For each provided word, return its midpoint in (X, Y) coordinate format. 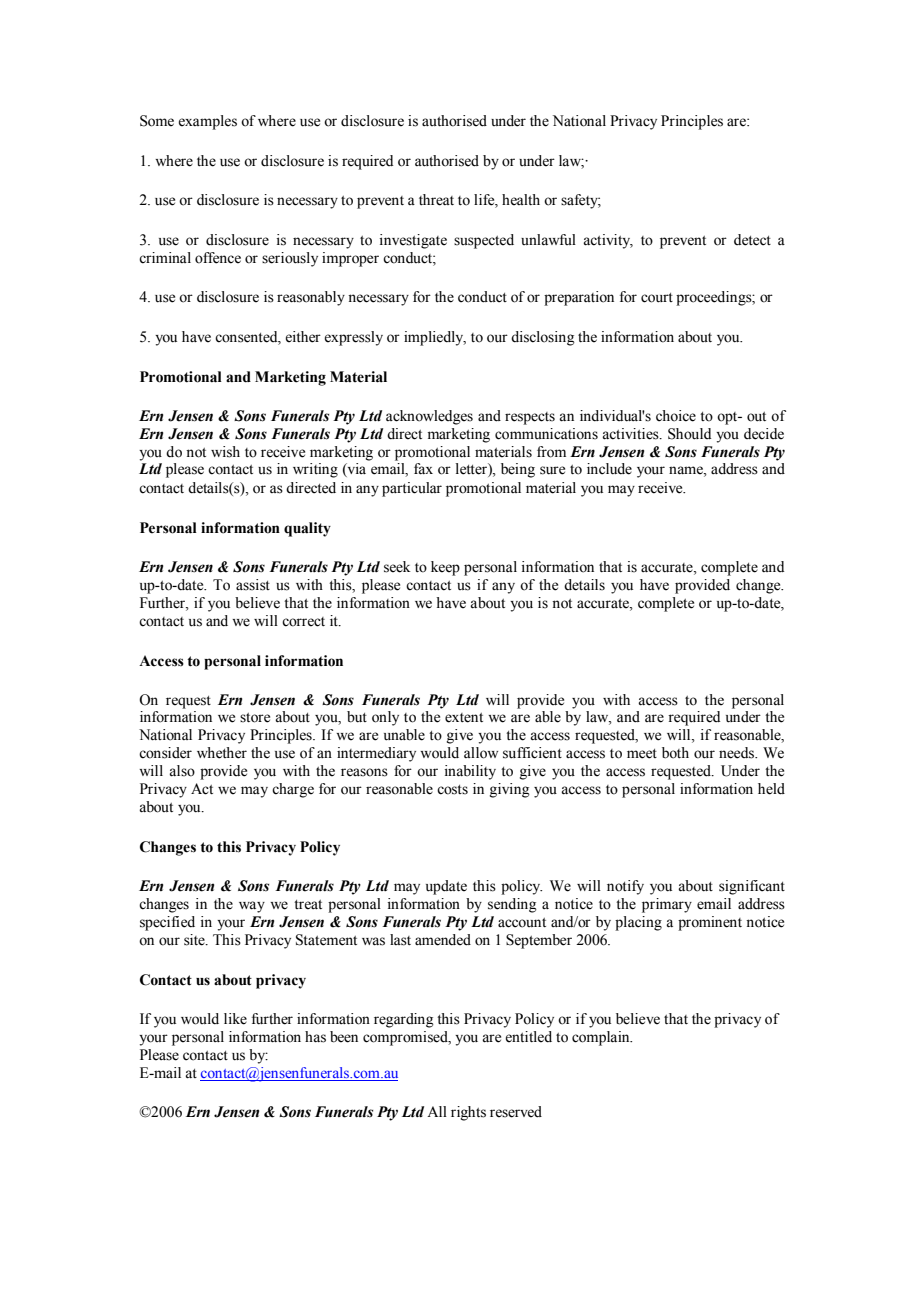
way (252, 907)
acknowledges (429, 417)
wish (225, 452)
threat (436, 200)
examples (207, 122)
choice (676, 416)
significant (752, 887)
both (675, 753)
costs (452, 790)
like (235, 1019)
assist (253, 585)
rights (468, 1113)
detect (752, 240)
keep (445, 568)
